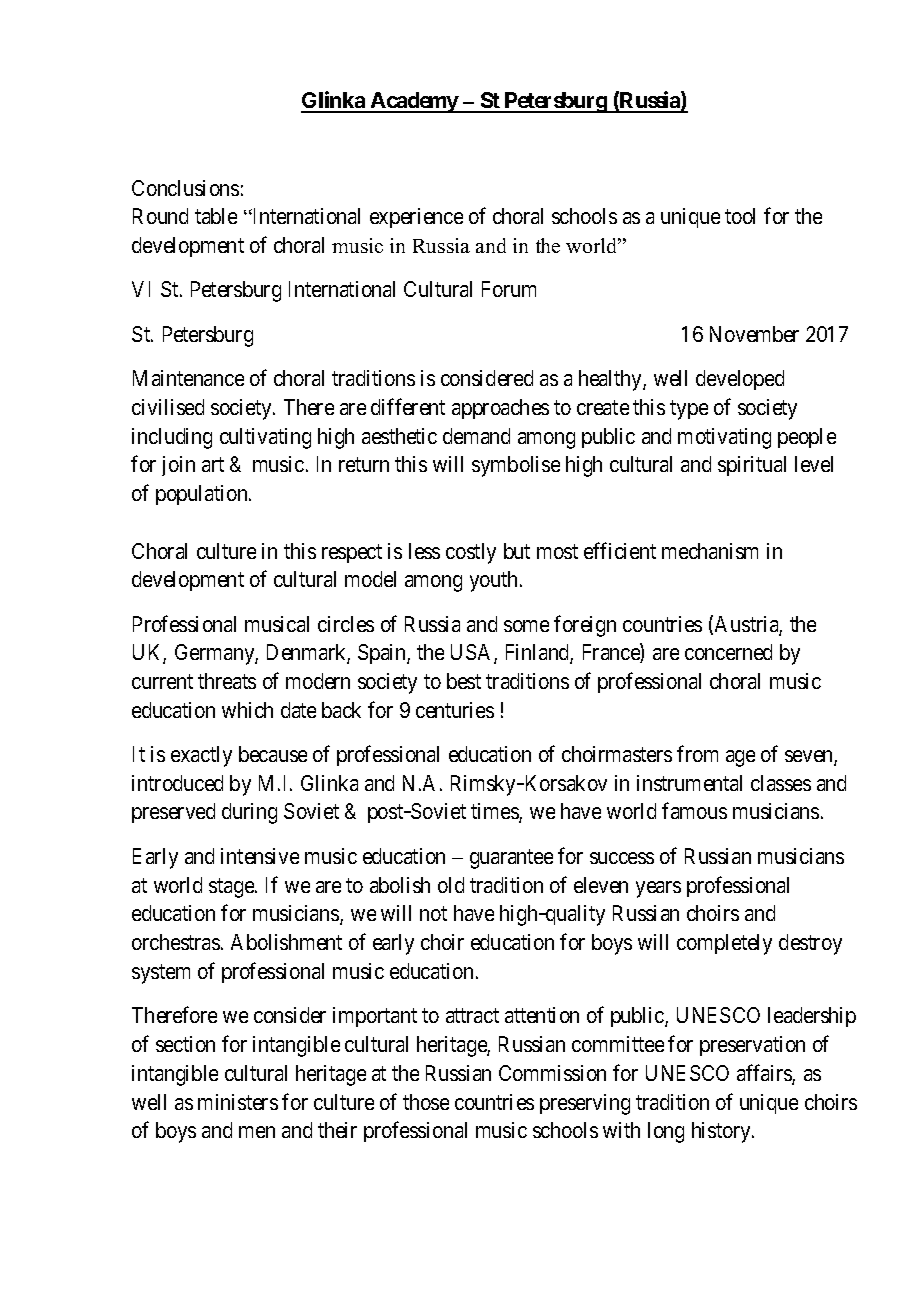 The height and width of the document is (1307, 924). I want to click on Maintenance, so click(188, 378).
